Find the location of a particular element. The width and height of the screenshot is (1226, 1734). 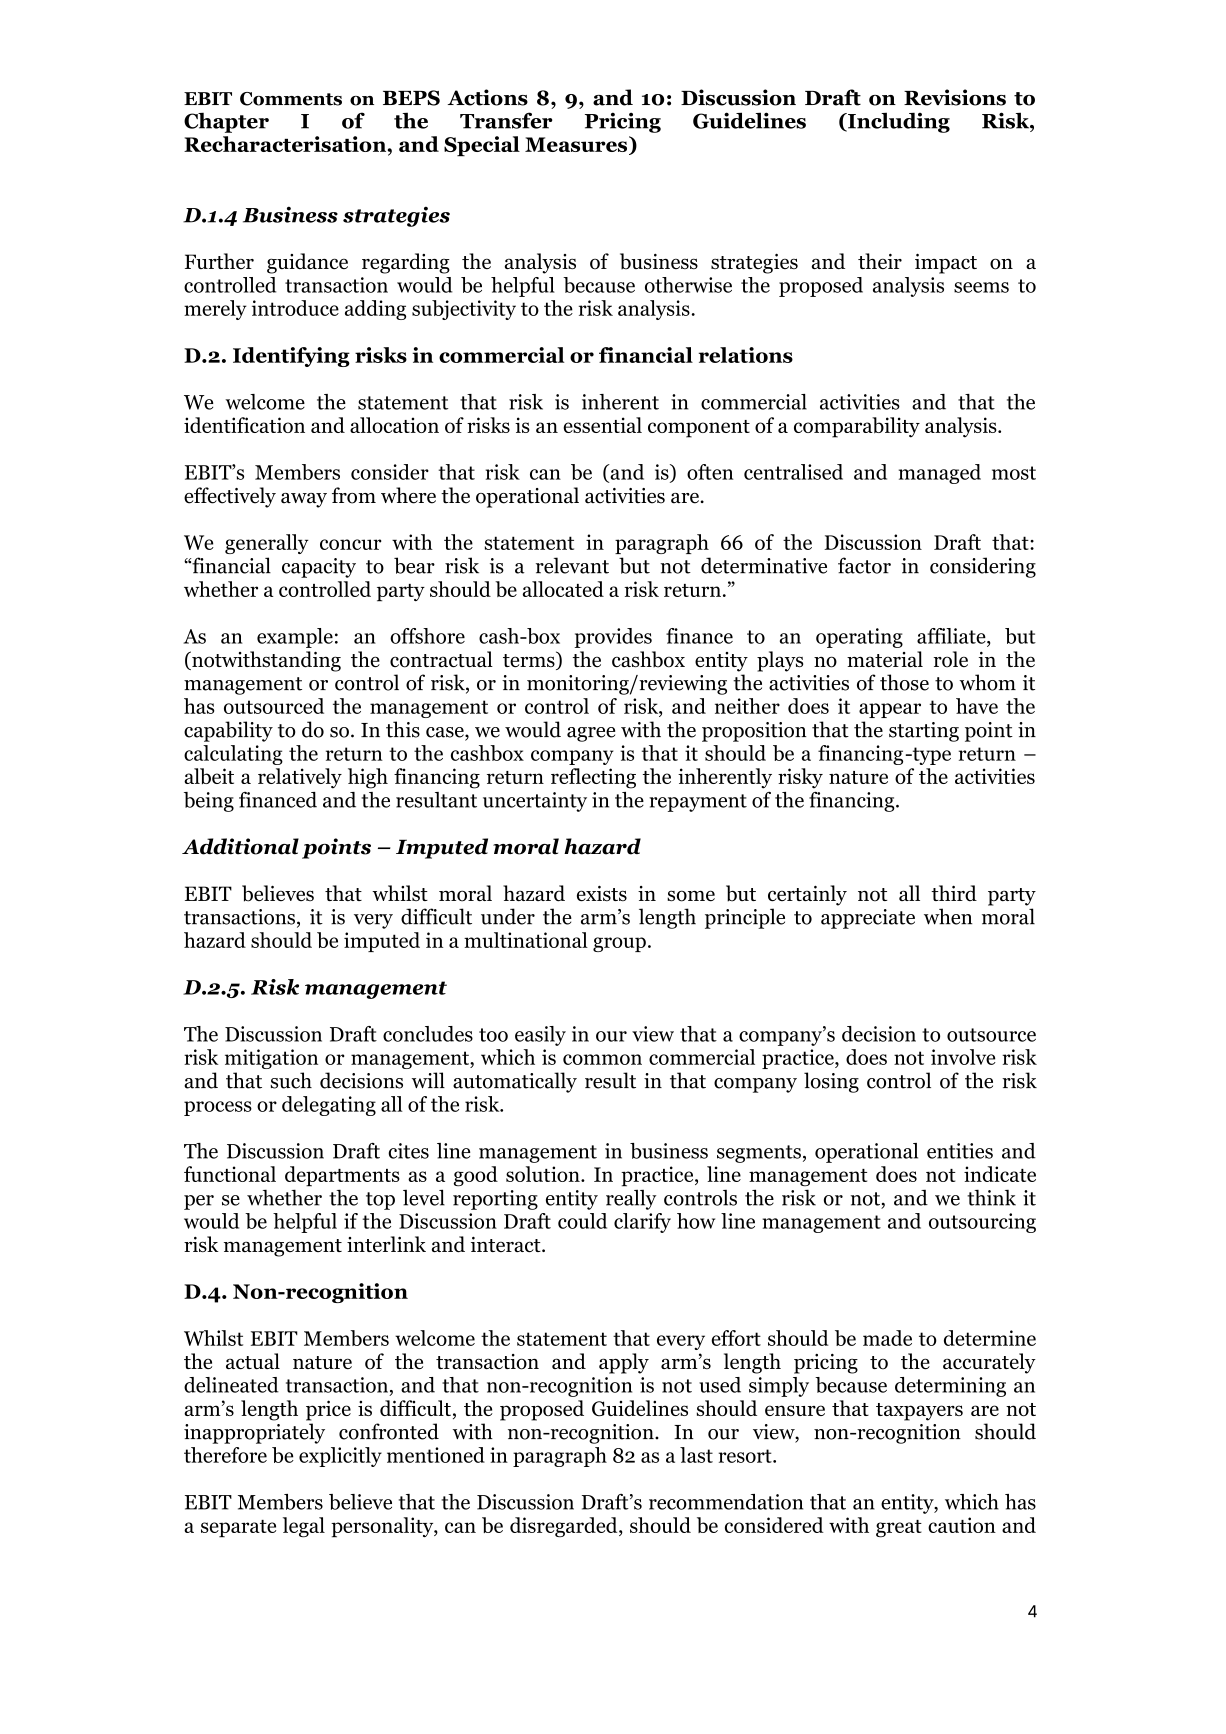

Measures is located at coordinates (577, 145).
